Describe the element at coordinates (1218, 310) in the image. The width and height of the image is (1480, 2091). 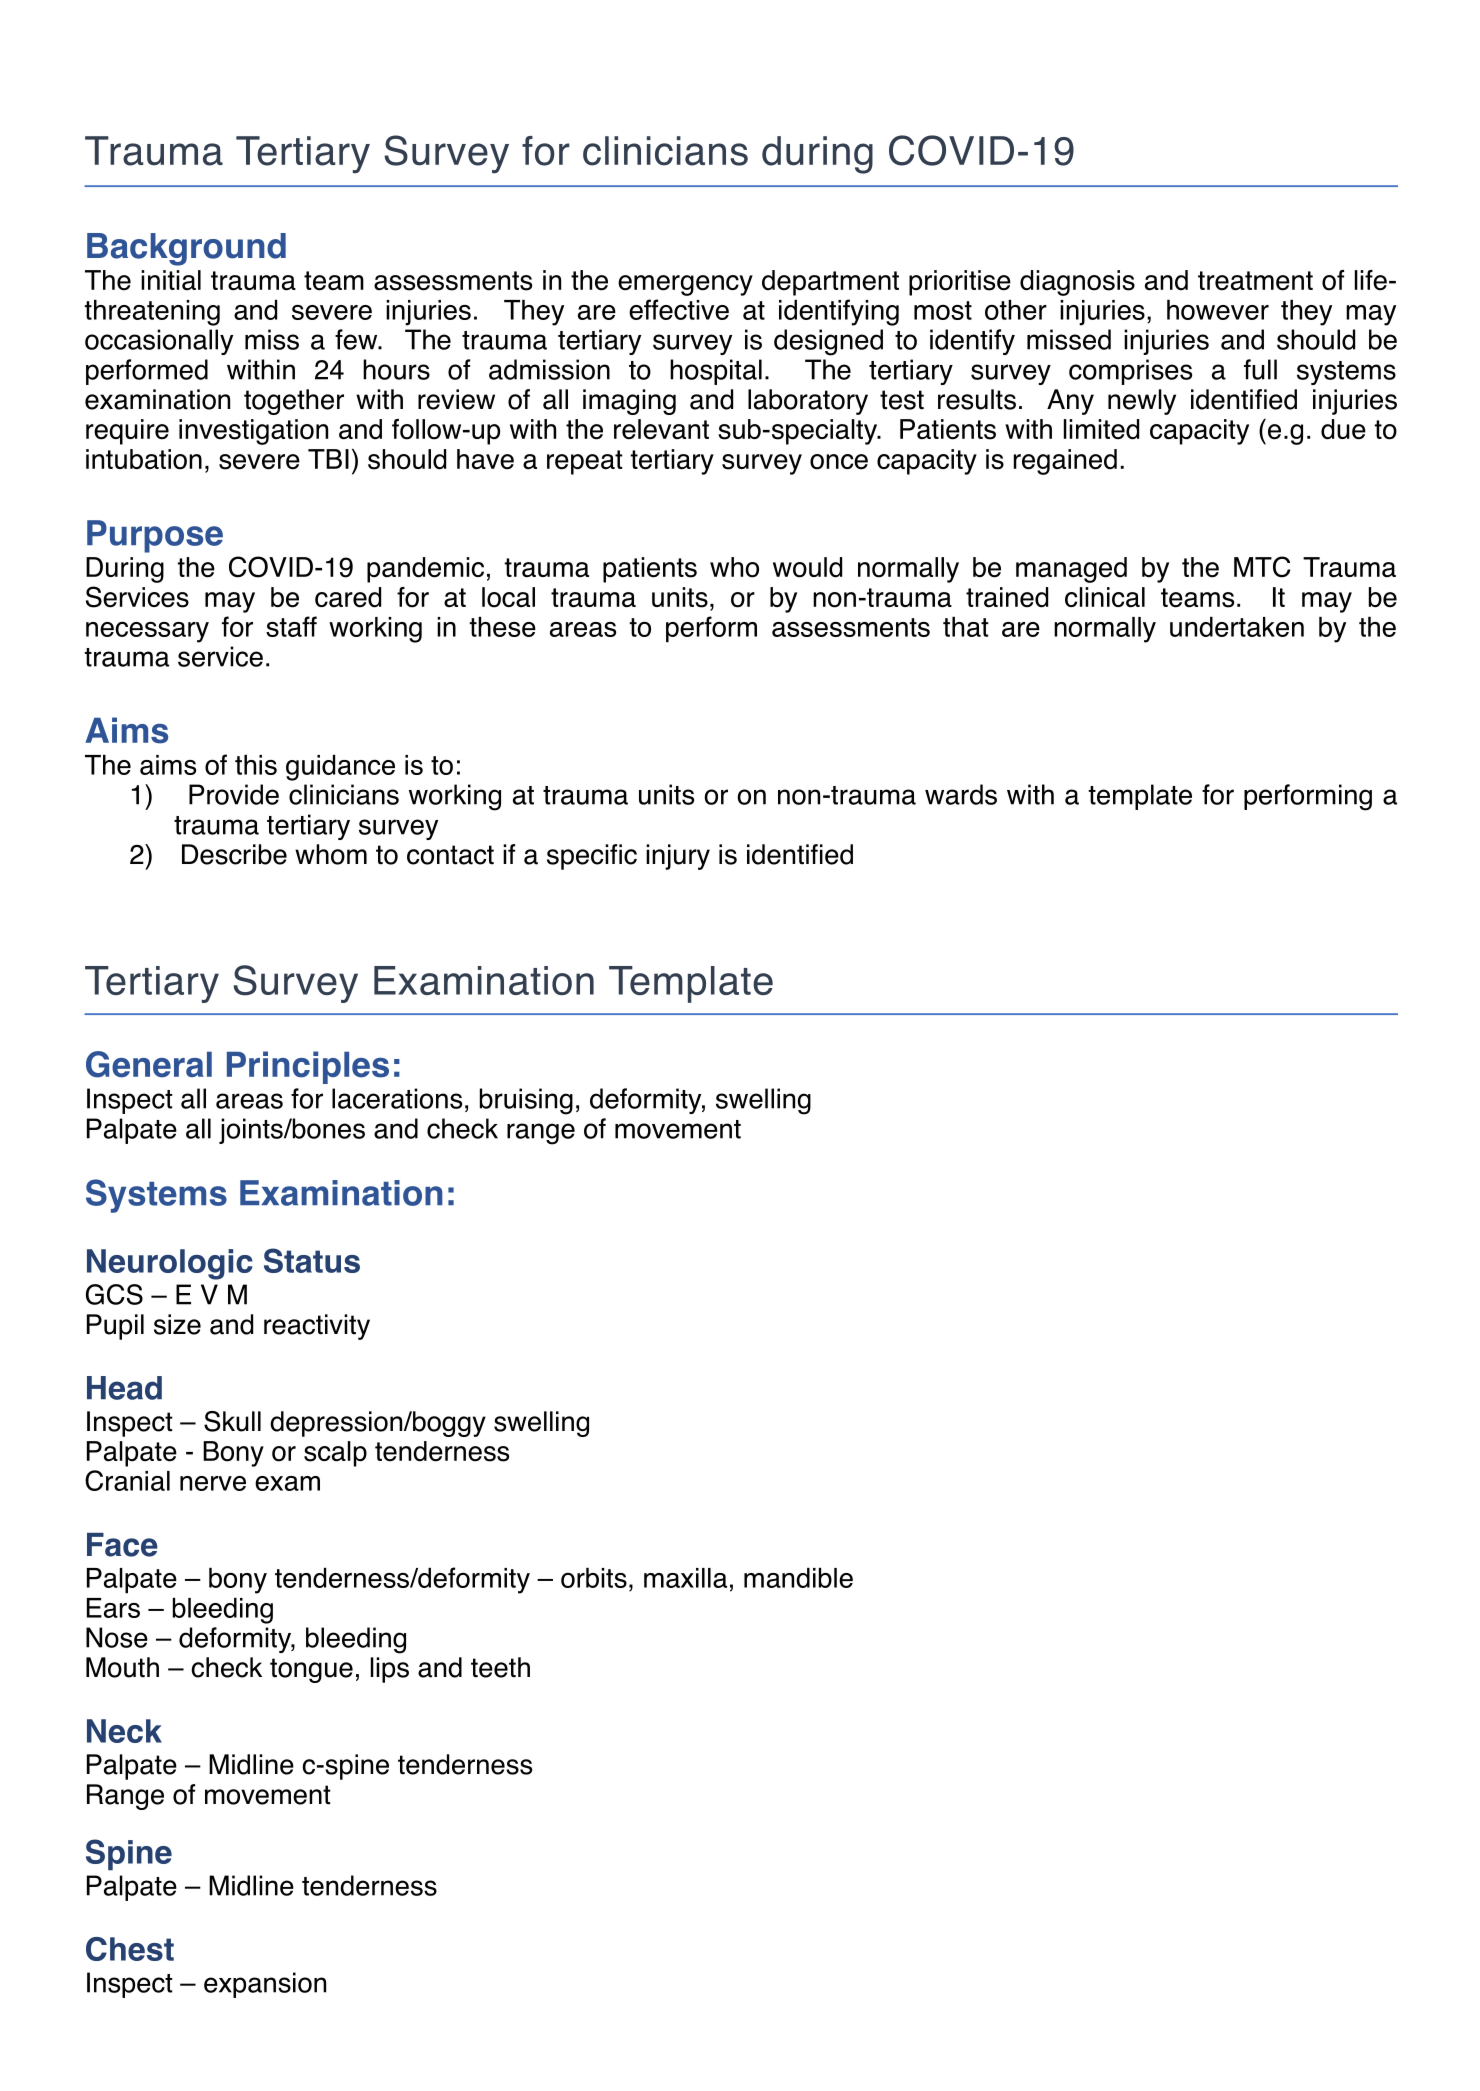
I see `however` at that location.
